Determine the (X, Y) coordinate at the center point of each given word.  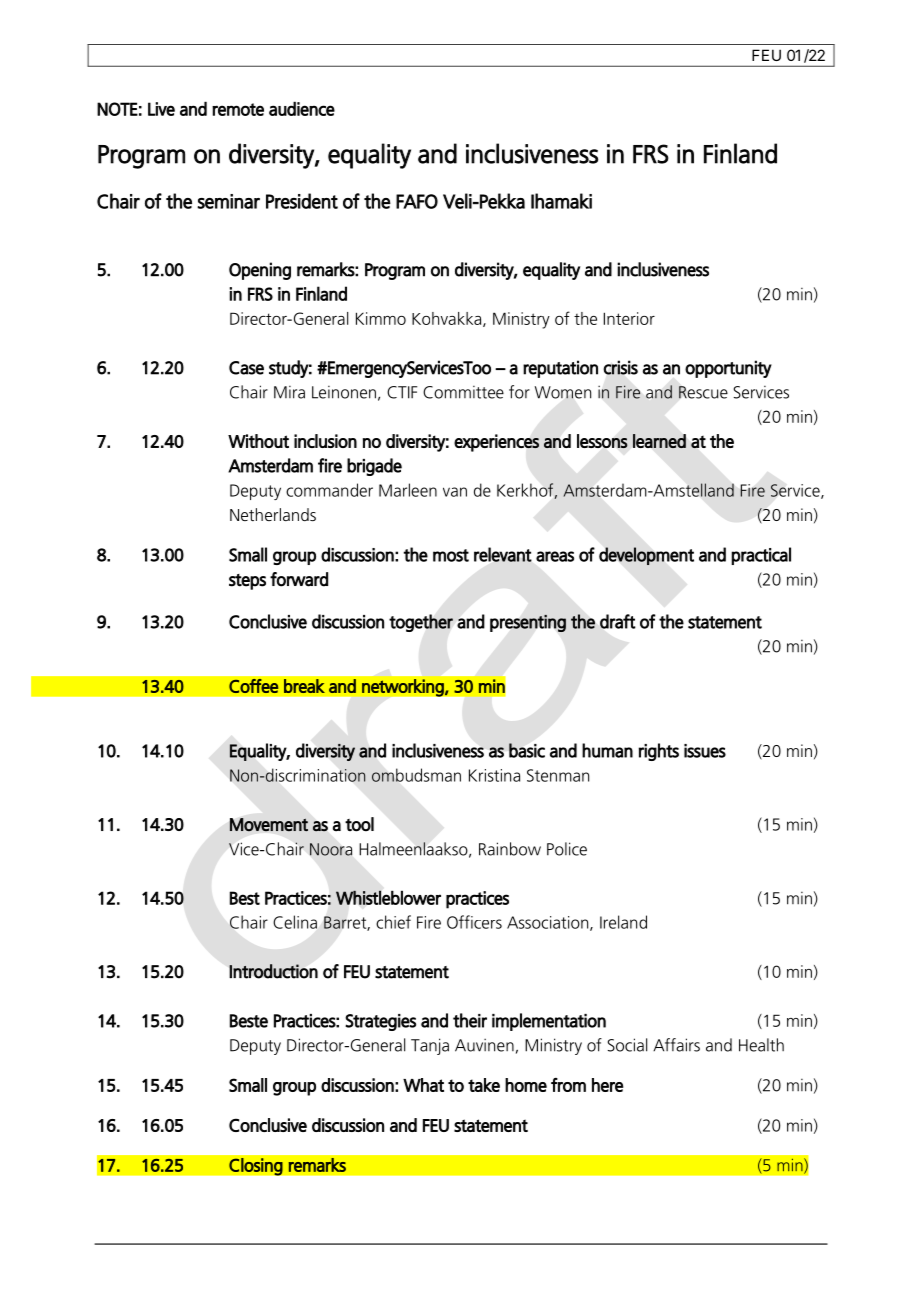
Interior (629, 318)
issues (705, 751)
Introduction (273, 971)
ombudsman (416, 775)
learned (659, 441)
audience (302, 108)
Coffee (254, 686)
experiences (496, 443)
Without (258, 441)
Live (161, 109)
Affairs (676, 1045)
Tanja (430, 1046)
